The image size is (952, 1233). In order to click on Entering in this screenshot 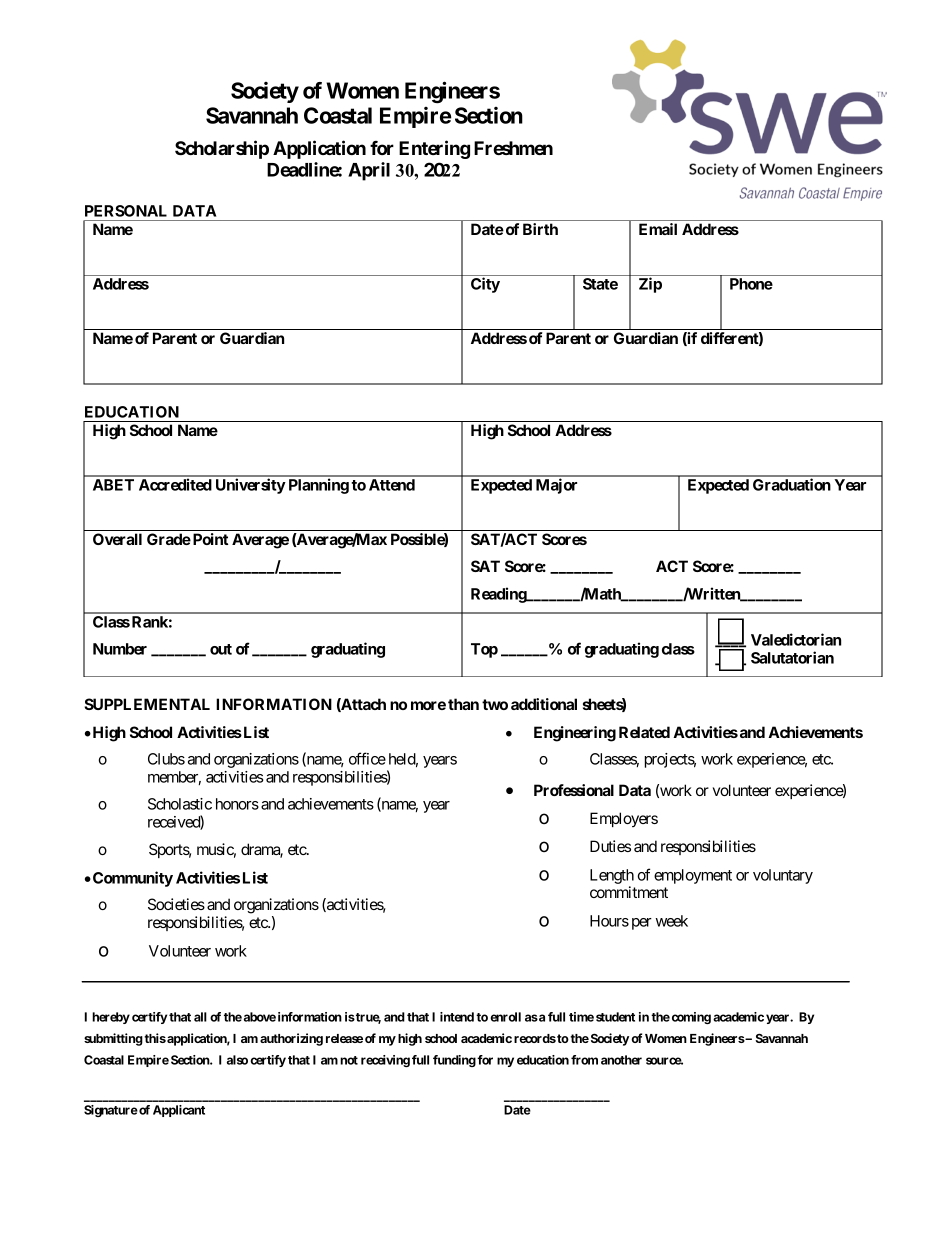, I will do `click(434, 149)`.
